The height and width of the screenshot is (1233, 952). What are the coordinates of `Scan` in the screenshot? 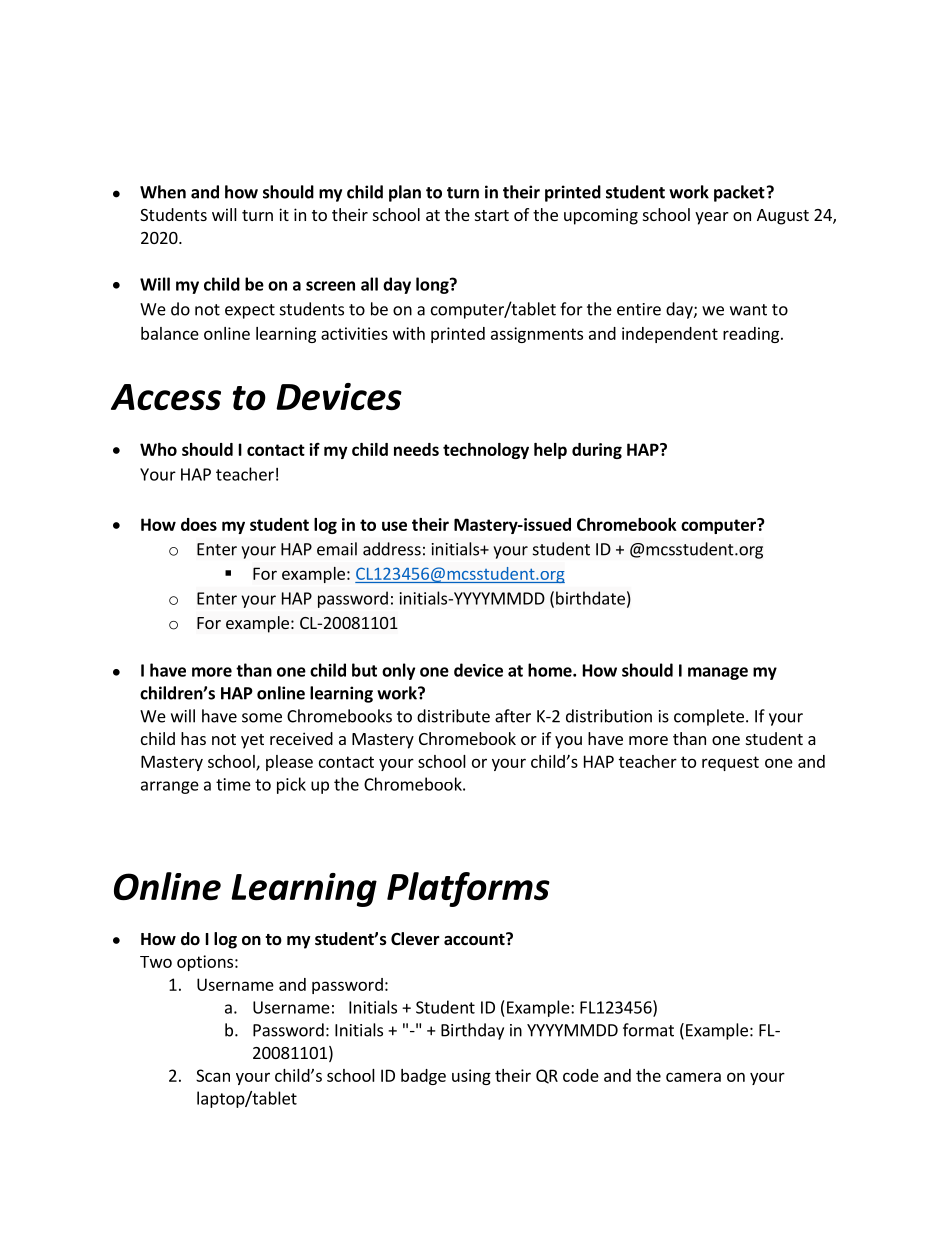 It's located at (213, 1075).
